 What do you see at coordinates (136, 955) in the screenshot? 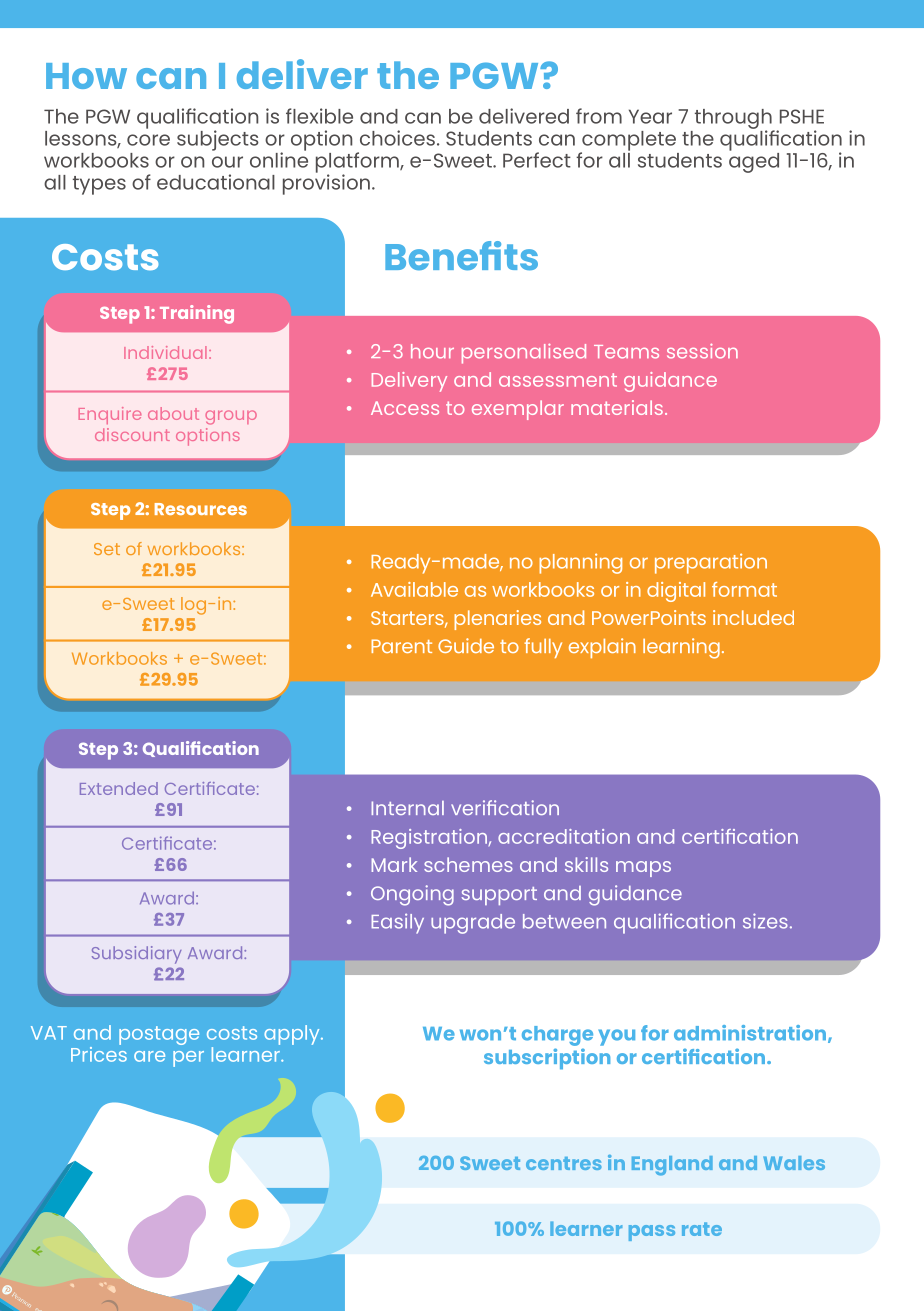
I see `Subsidiary` at bounding box center [136, 955].
